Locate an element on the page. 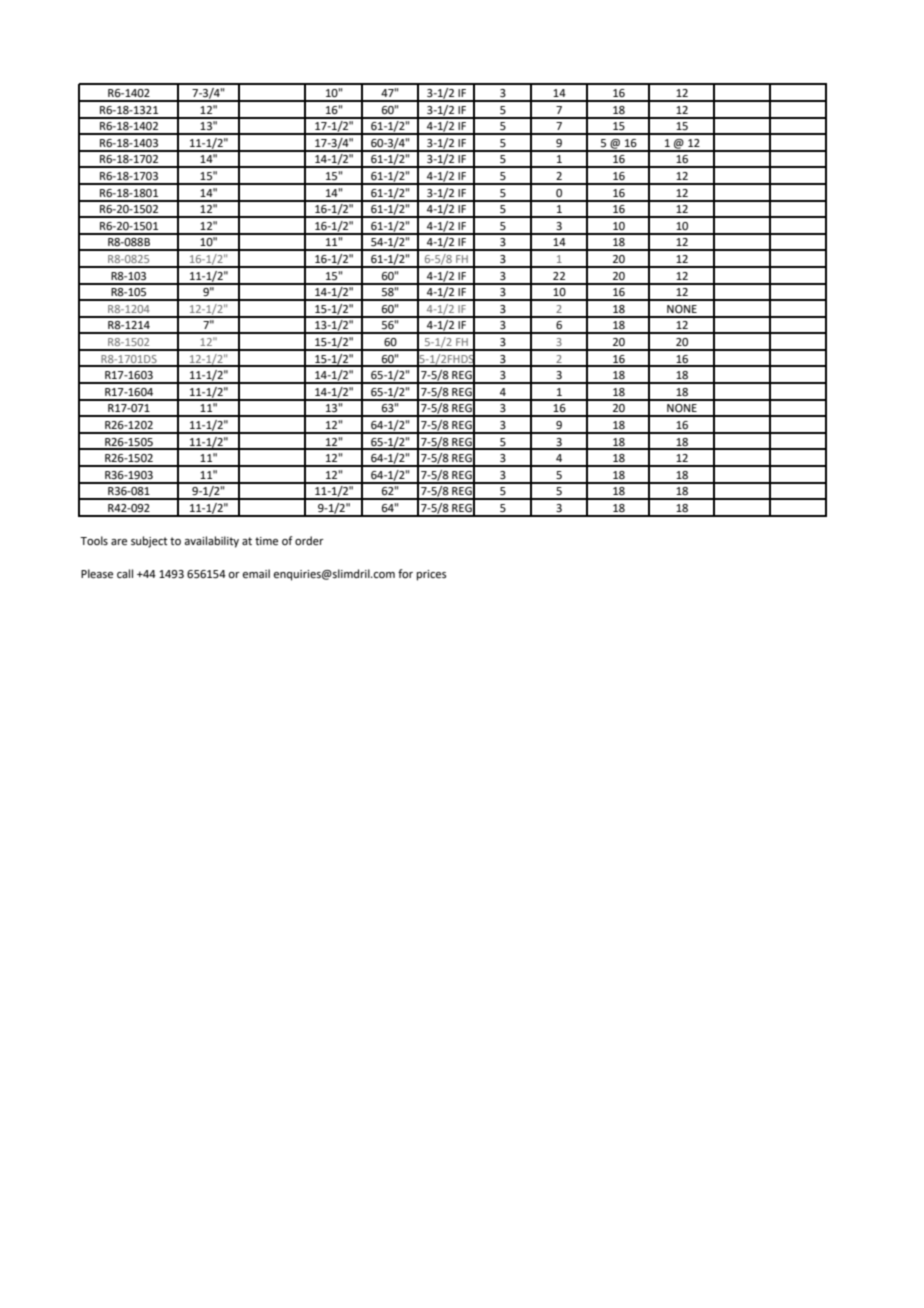 Image resolution: width=924 pixels, height=1308 pixels. order is located at coordinates (309, 540).
